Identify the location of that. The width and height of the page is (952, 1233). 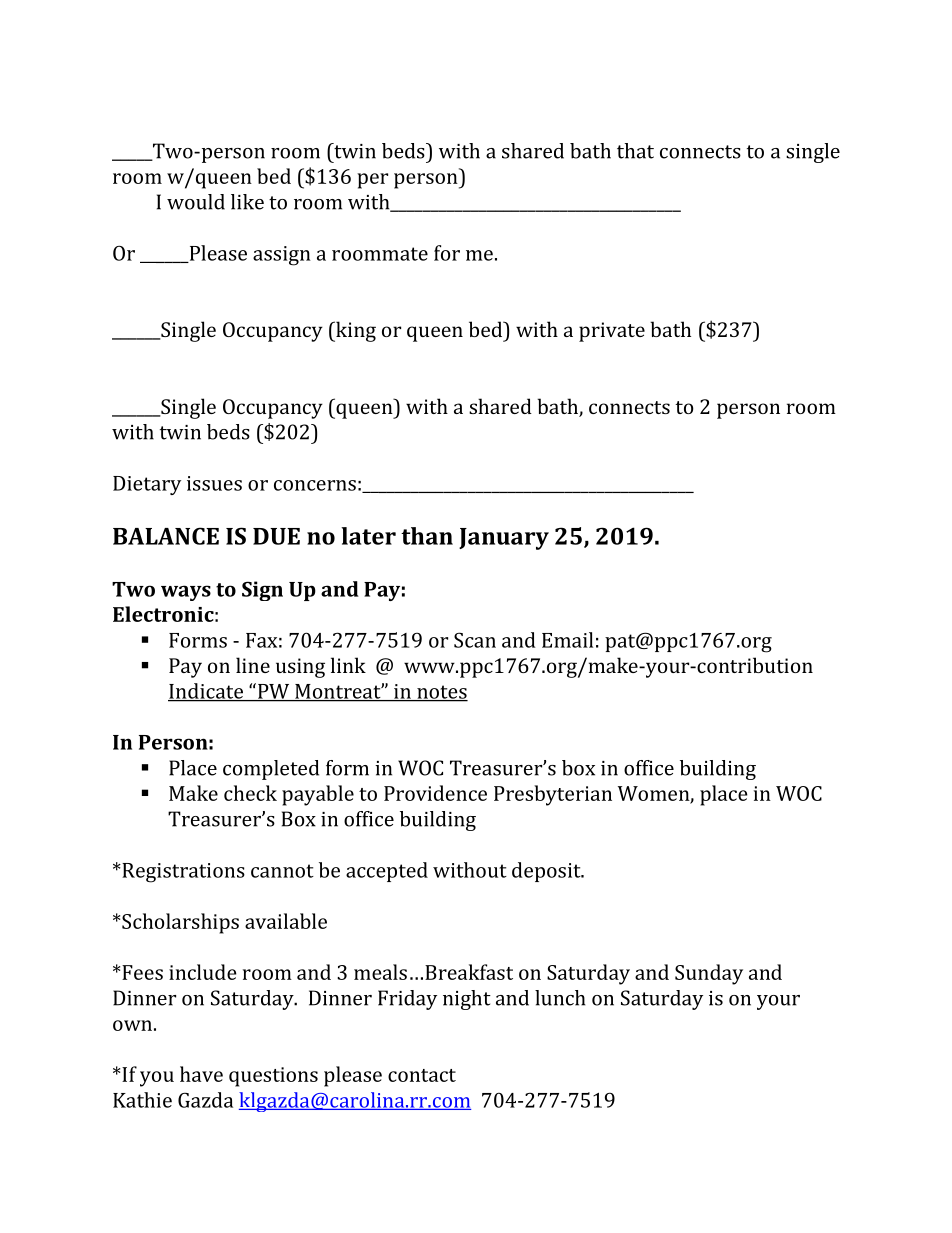
(635, 151).
